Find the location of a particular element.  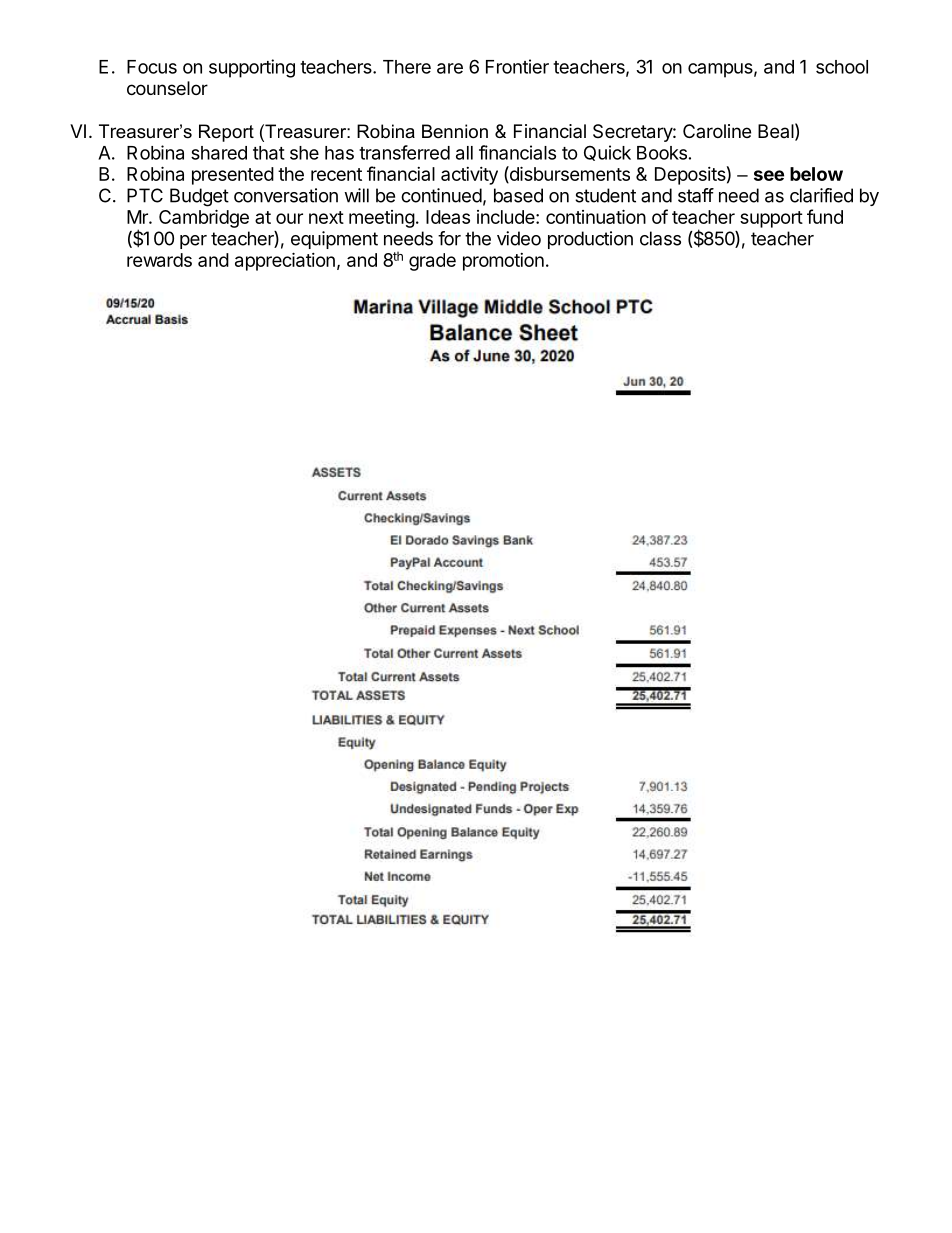

Cambridge is located at coordinates (204, 218).
